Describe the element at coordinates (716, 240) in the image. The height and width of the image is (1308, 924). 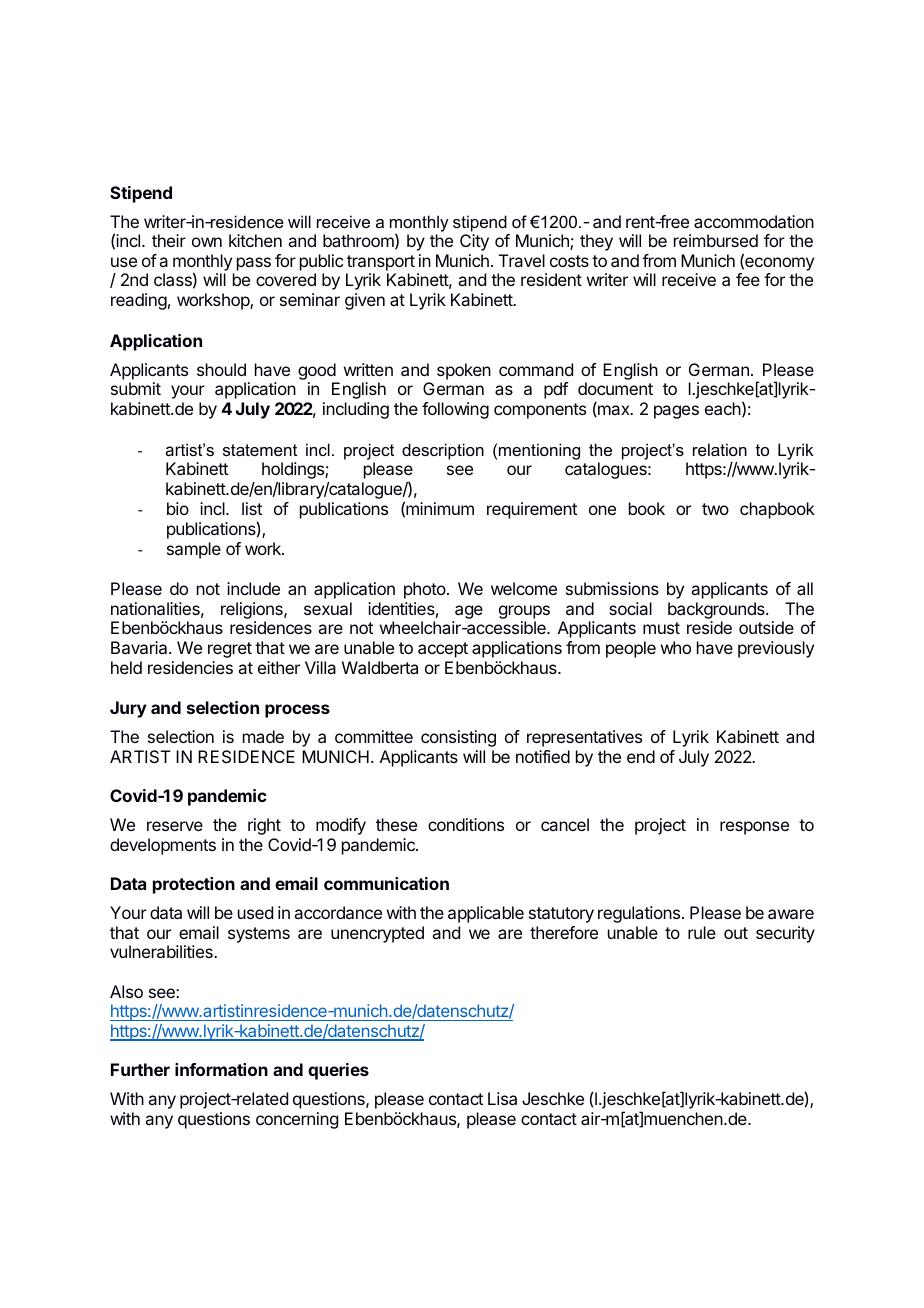
I see `reimbursed` at that location.
